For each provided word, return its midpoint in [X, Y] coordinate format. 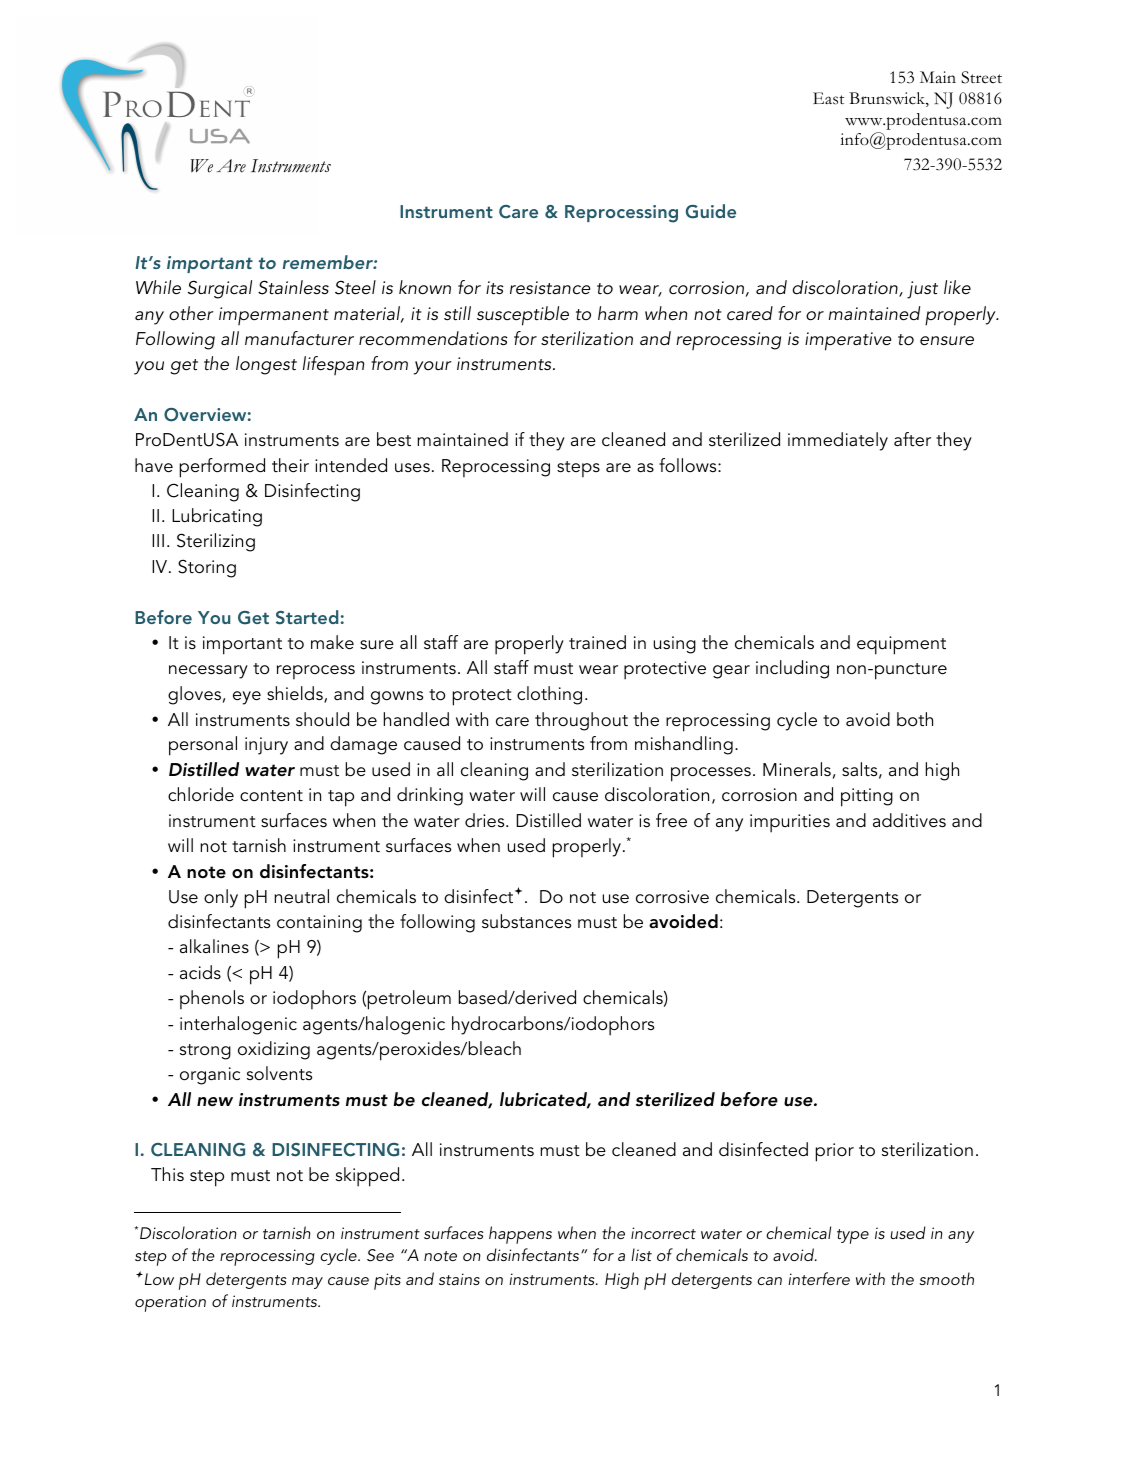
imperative [848, 341]
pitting [867, 797]
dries [486, 820]
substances [526, 921]
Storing [207, 568]
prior [835, 1152]
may [307, 1283]
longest [266, 365]
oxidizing [274, 1050]
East [828, 98]
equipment [901, 645]
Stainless [293, 287]
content [271, 796]
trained [597, 642]
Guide [711, 211]
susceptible [523, 316]
